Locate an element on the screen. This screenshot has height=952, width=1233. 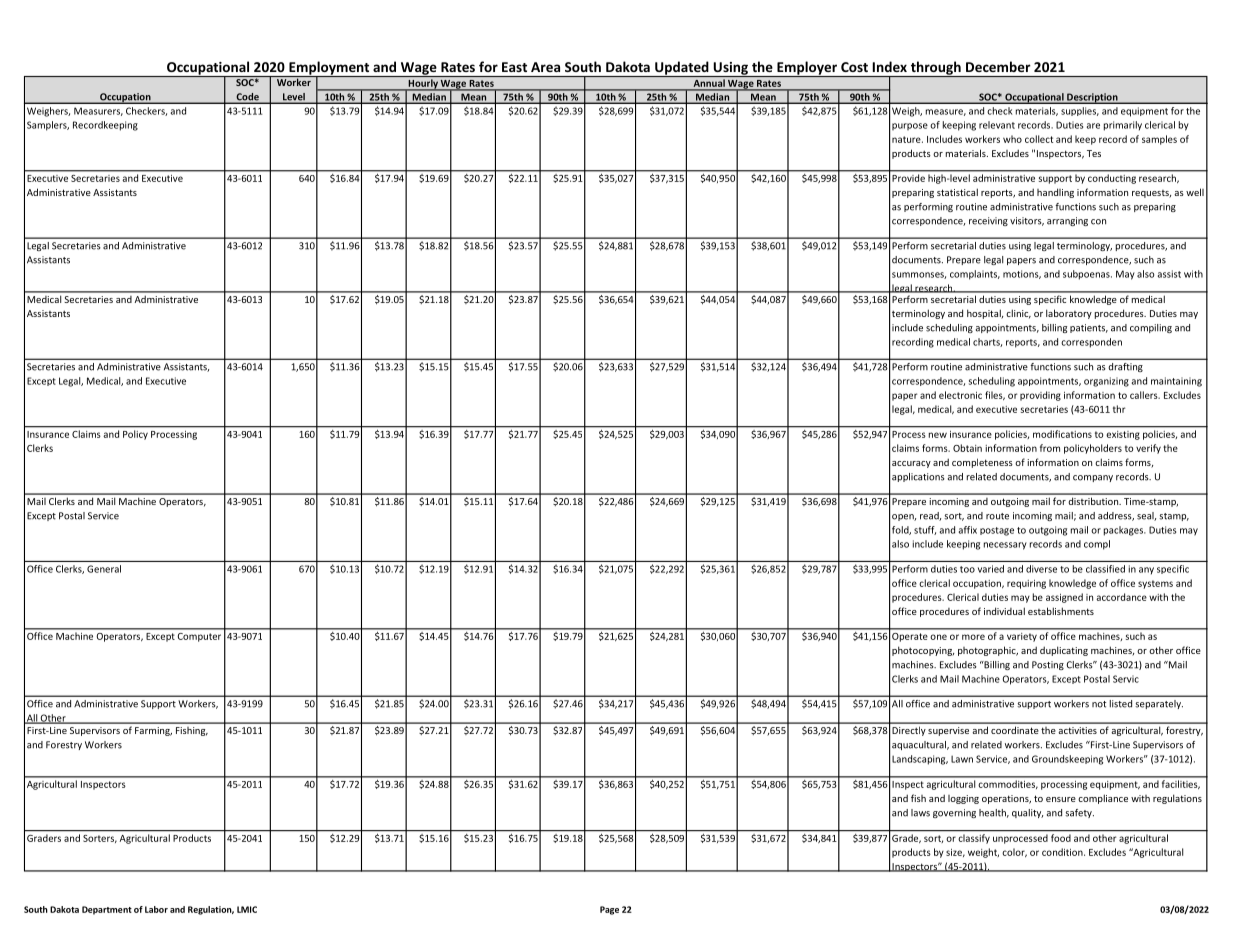
Page is located at coordinates (609, 910).
